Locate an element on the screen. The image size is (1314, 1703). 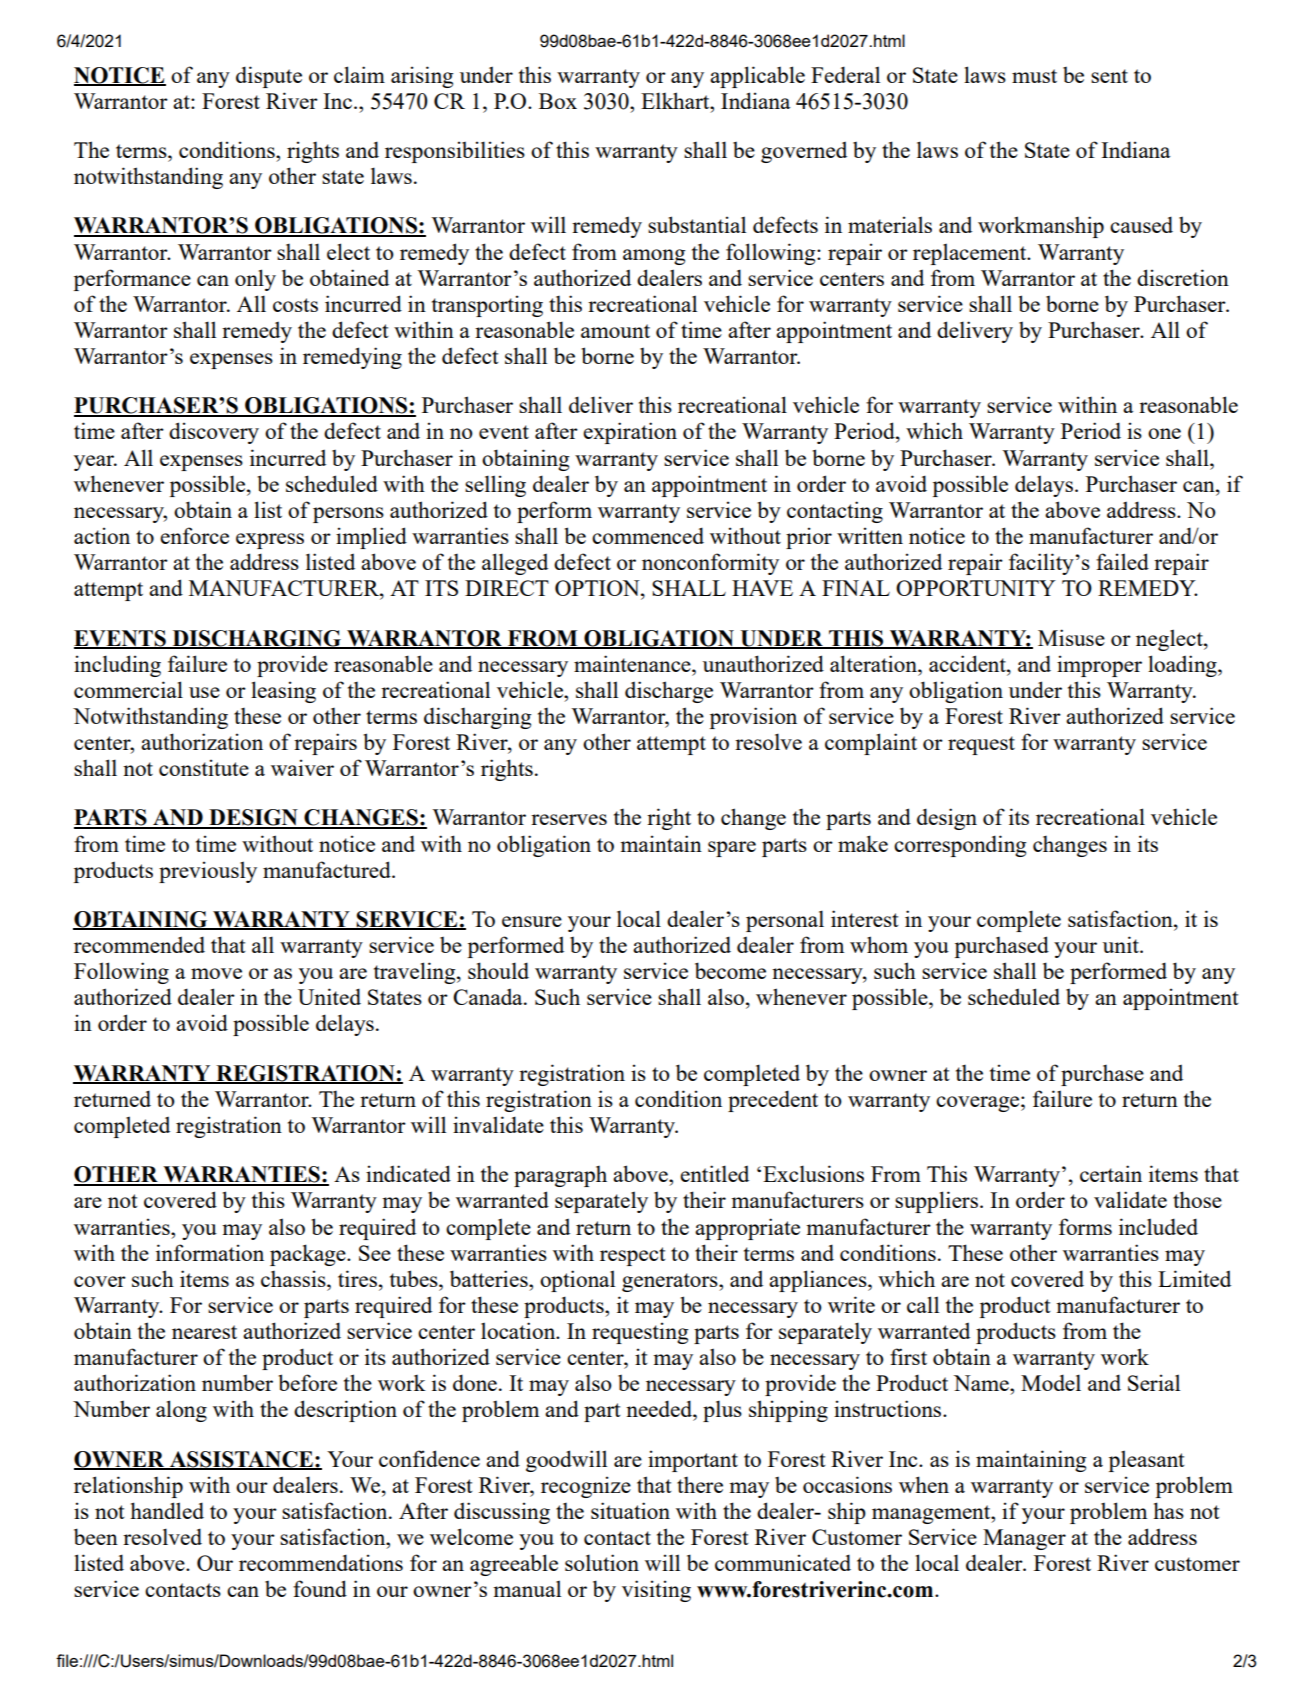
move is located at coordinates (216, 973).
